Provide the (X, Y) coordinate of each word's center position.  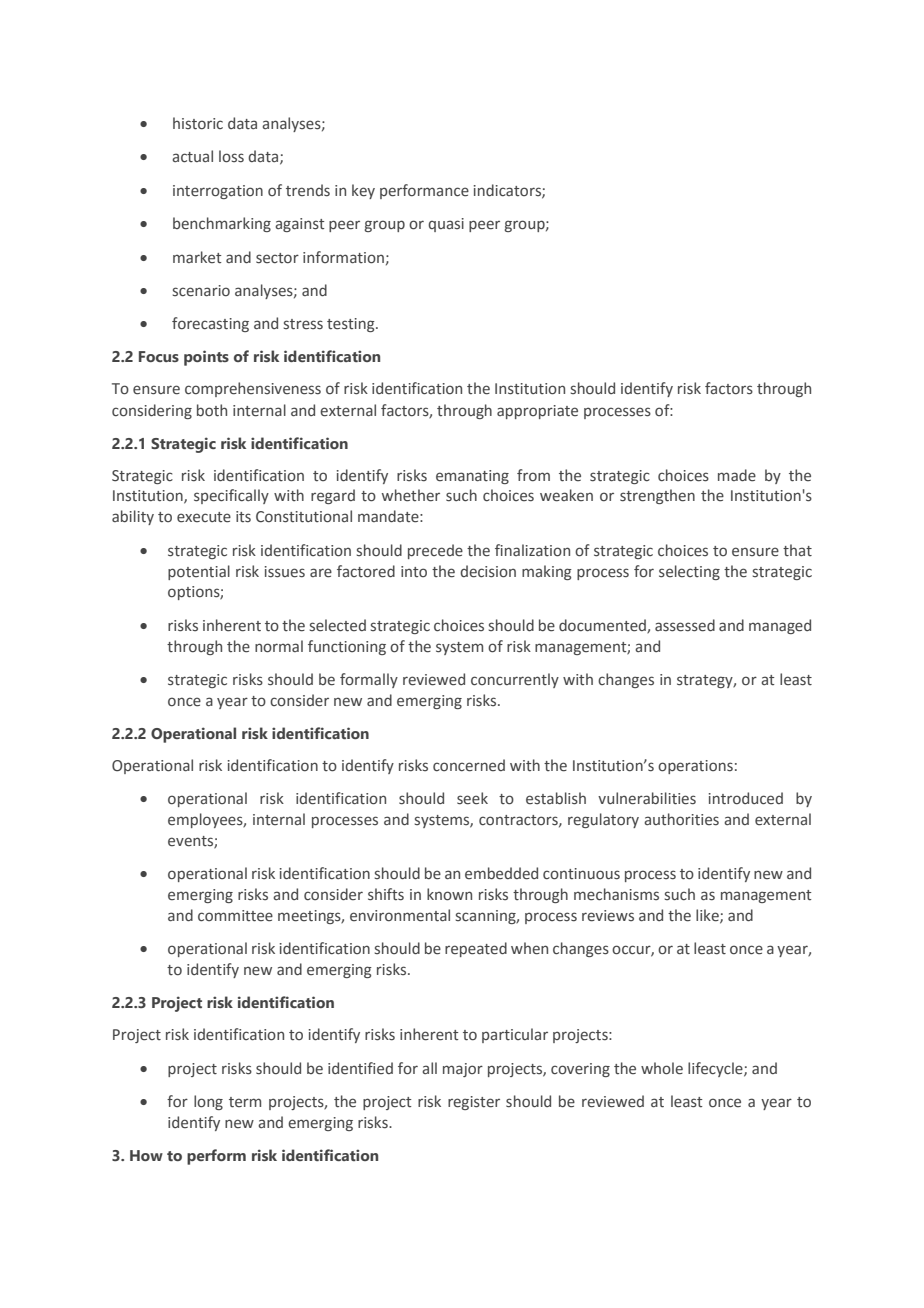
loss (231, 156)
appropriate (537, 412)
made (737, 475)
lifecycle (716, 1069)
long (208, 1102)
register (474, 1103)
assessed (685, 625)
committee (235, 916)
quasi (446, 225)
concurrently (515, 680)
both (212, 410)
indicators (508, 191)
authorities (681, 819)
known (449, 894)
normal (279, 646)
